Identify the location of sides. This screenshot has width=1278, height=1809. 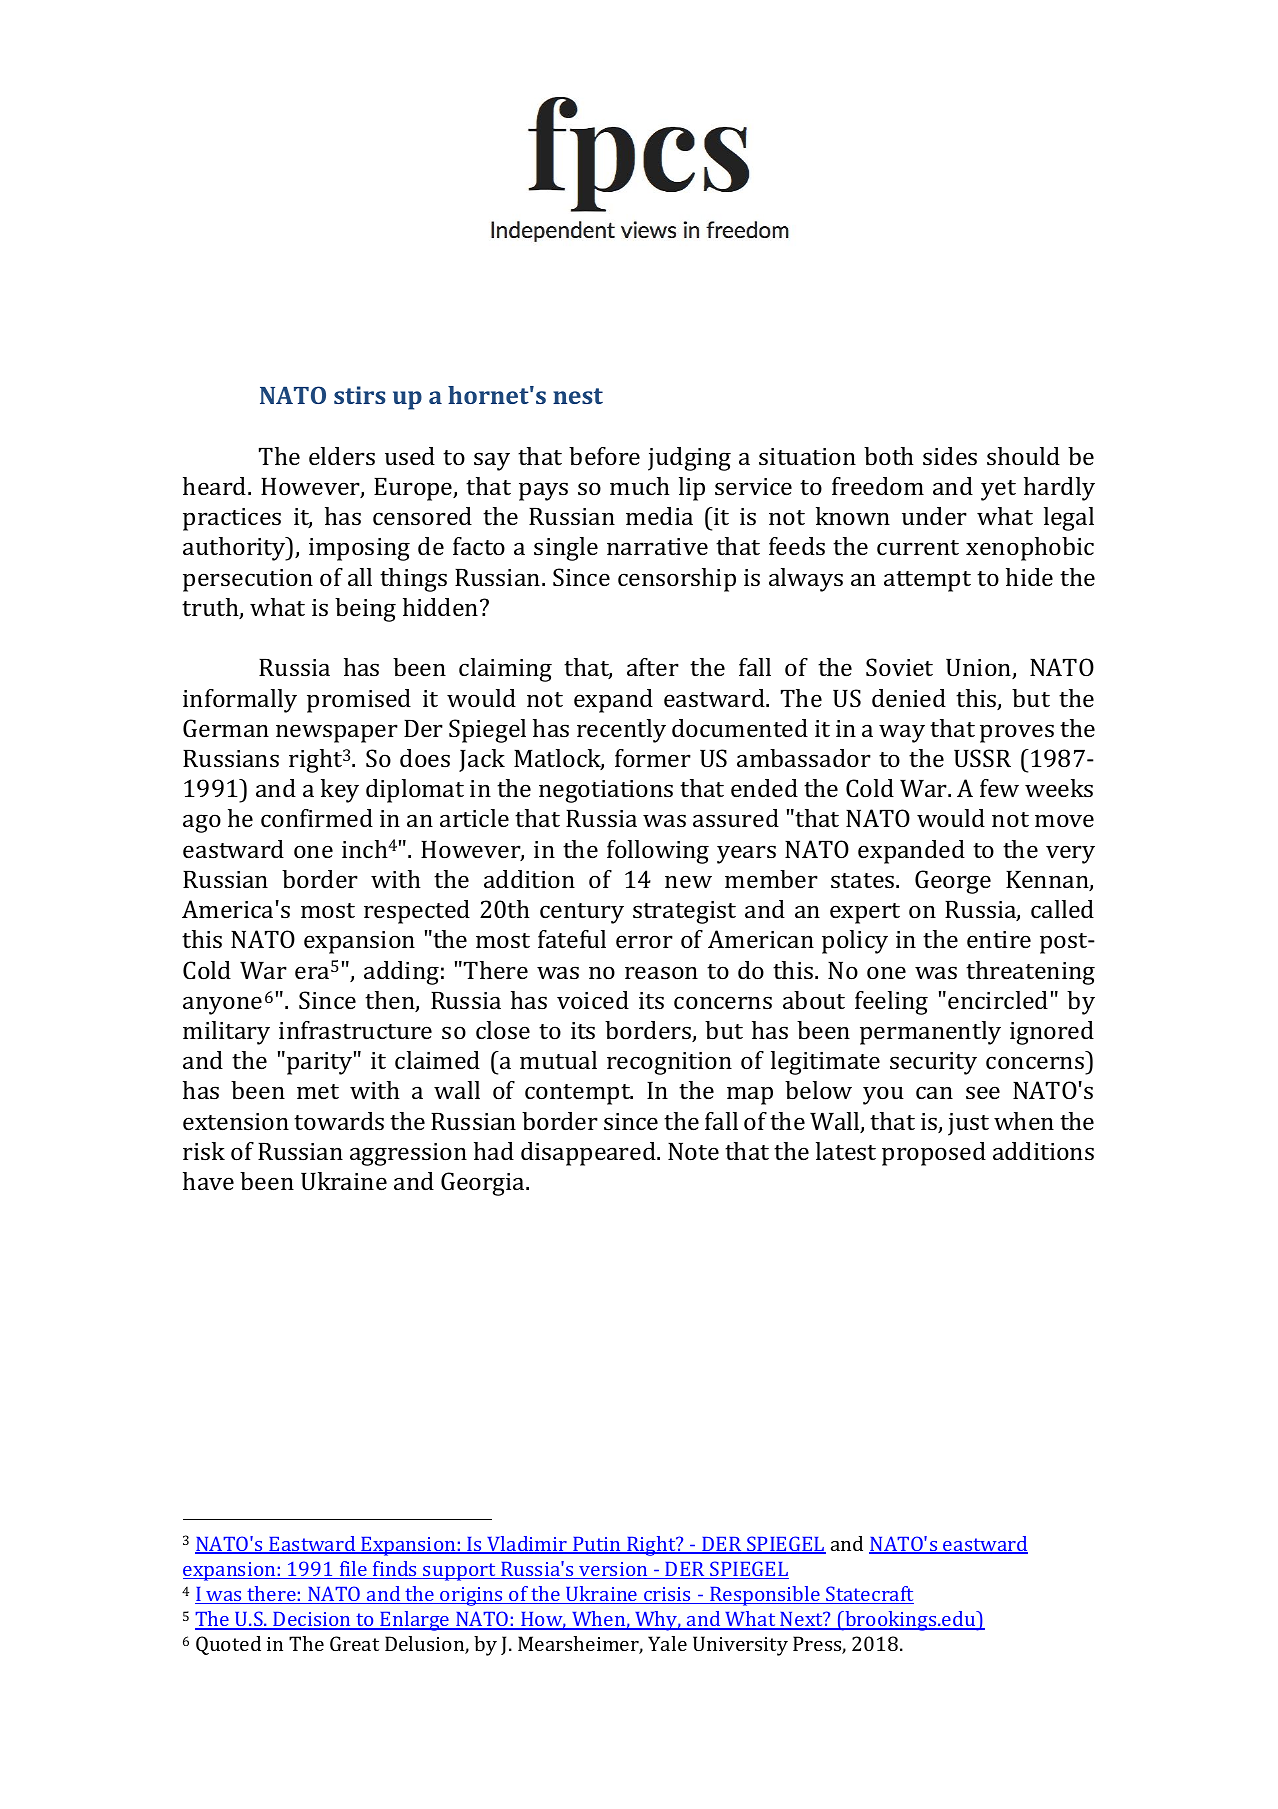
(950, 456).
